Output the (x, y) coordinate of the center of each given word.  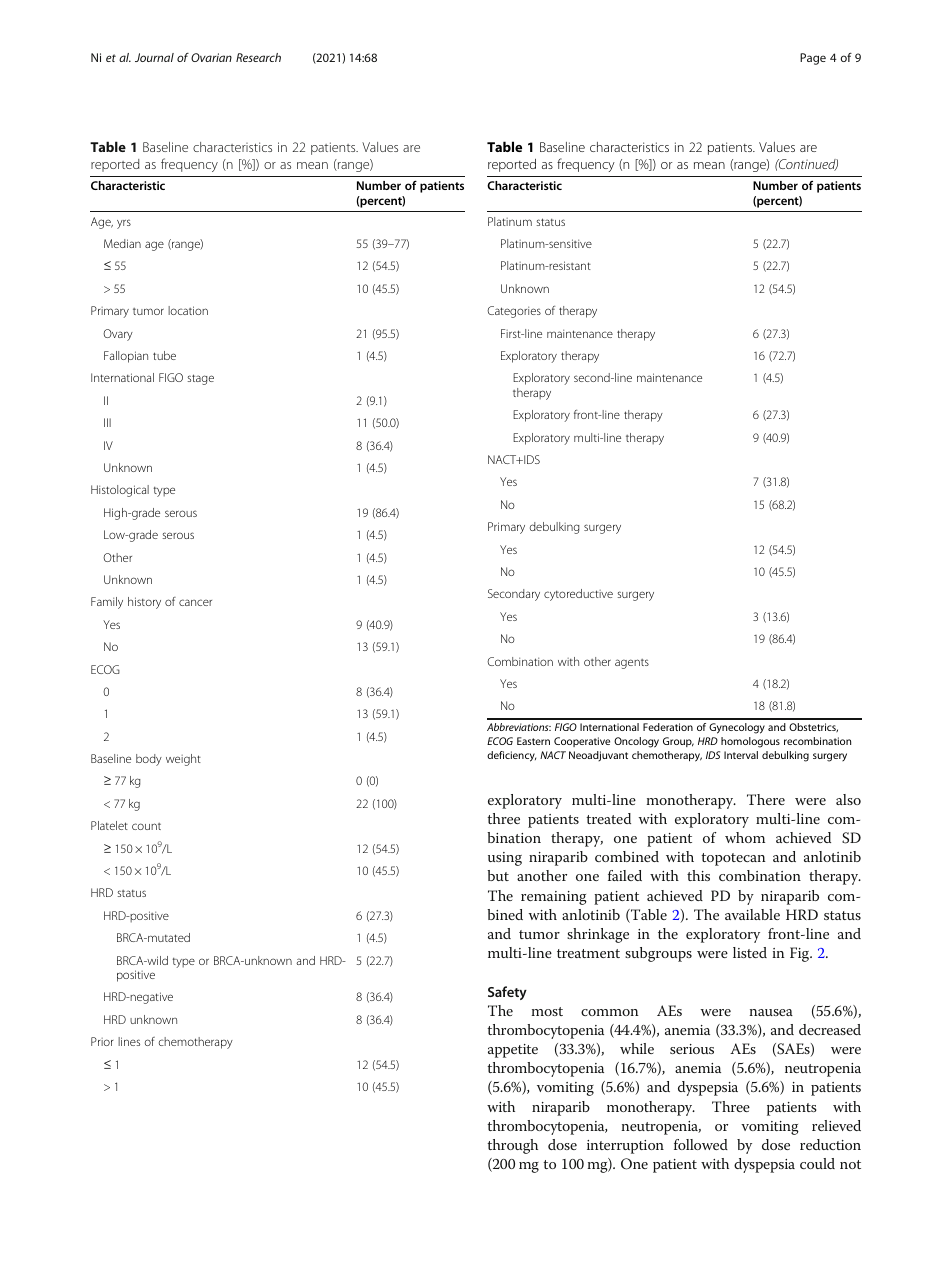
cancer (195, 602)
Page (813, 59)
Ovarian (211, 57)
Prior (102, 1041)
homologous (750, 742)
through (512, 1146)
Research (258, 57)
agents (632, 664)
